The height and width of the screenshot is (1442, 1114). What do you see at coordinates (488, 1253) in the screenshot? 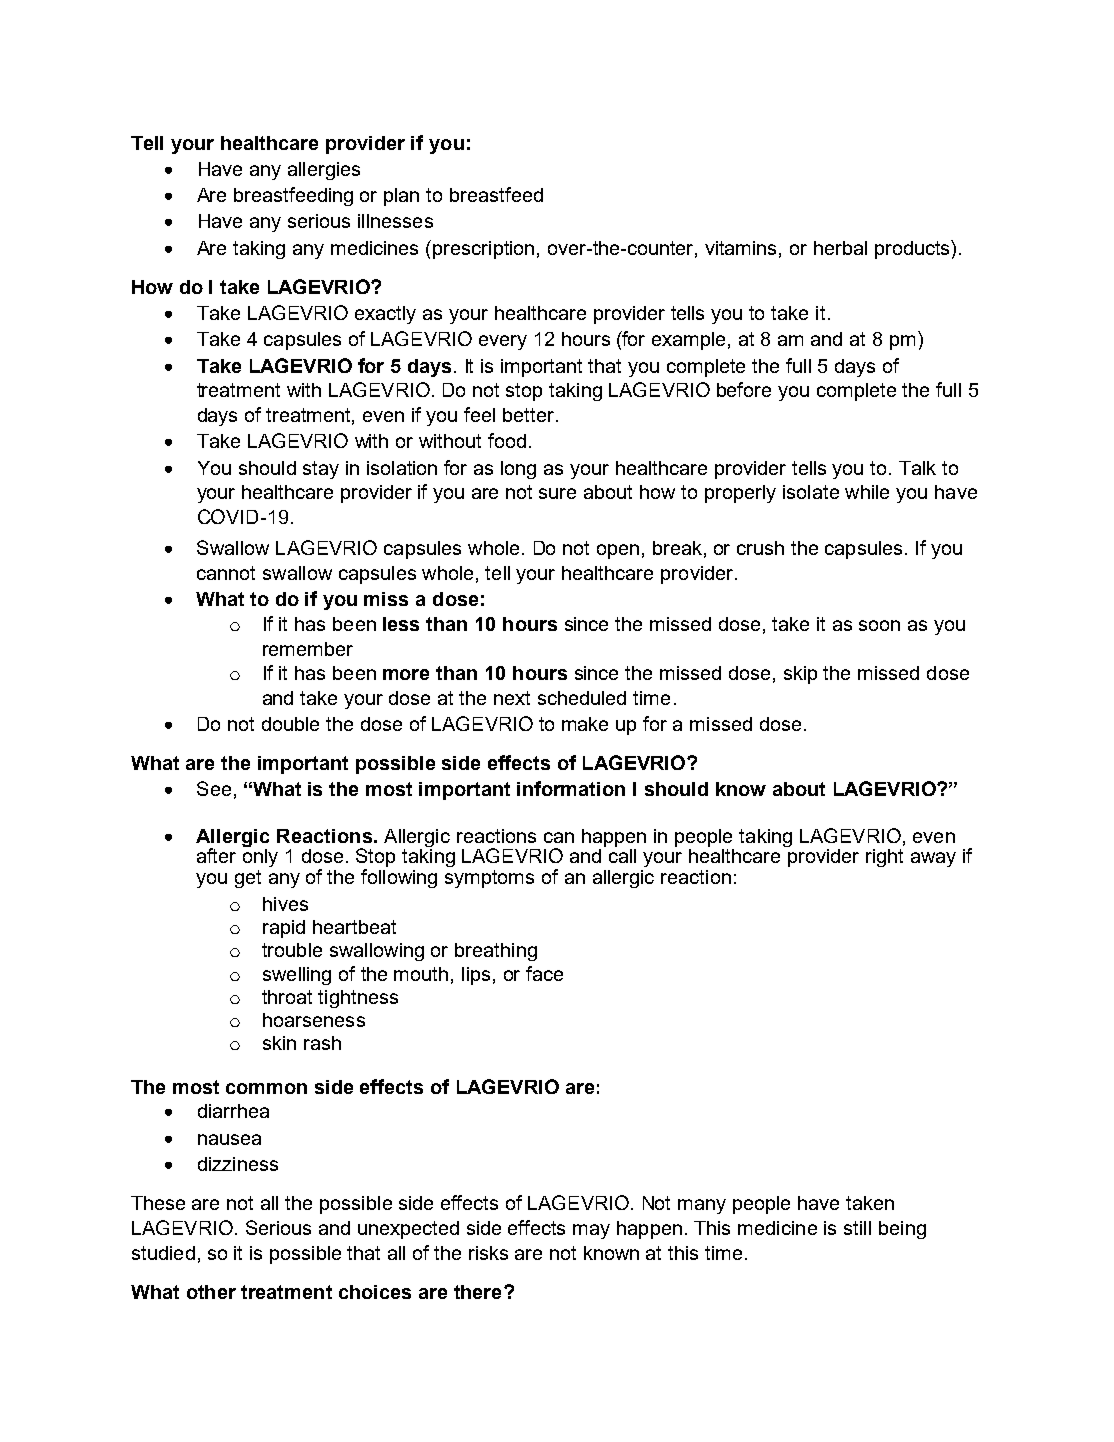
I see `risks` at bounding box center [488, 1253].
